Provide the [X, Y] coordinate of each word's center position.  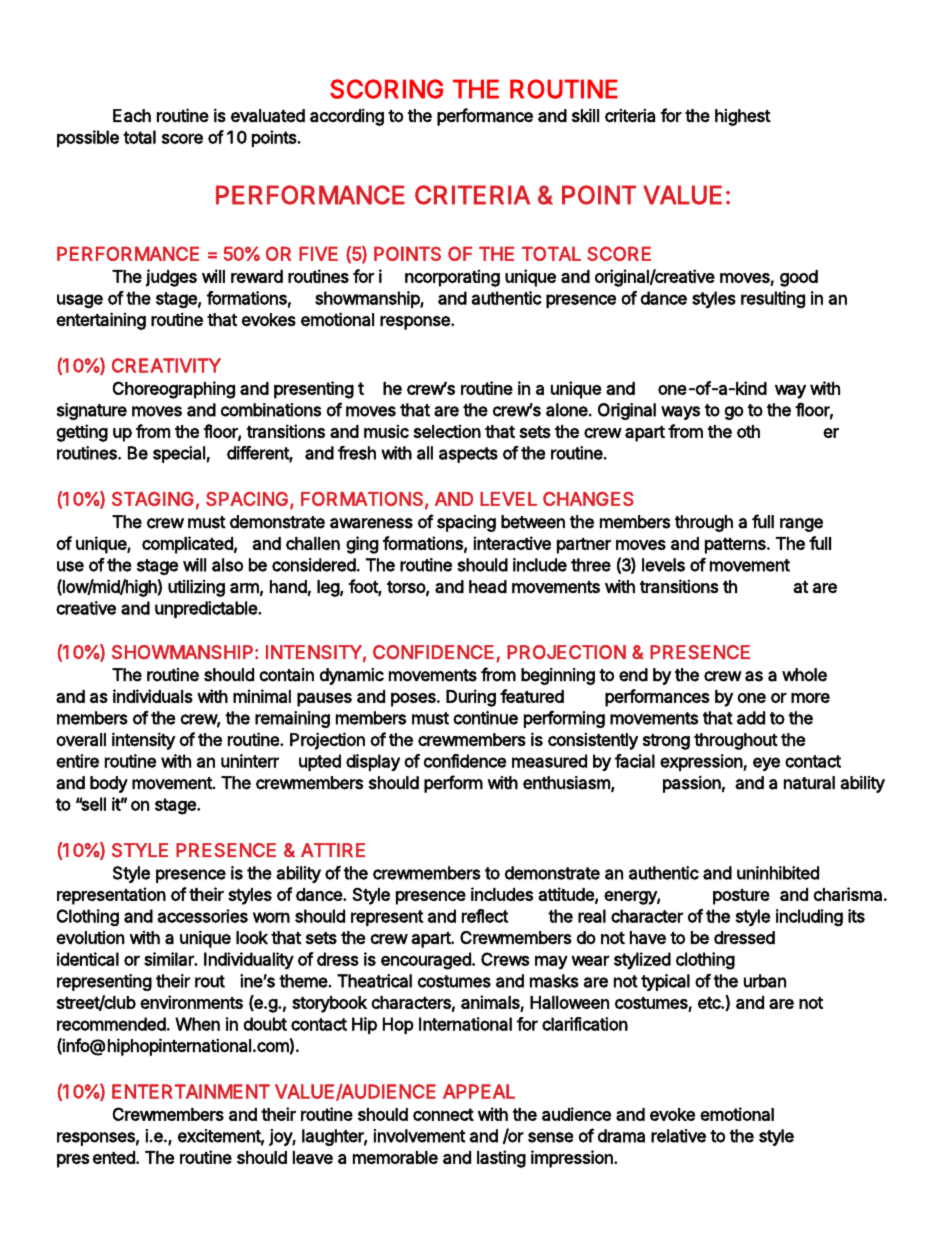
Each [132, 116]
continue [485, 718]
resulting [773, 300]
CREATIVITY [166, 365]
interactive [512, 543]
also [227, 565]
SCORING [386, 89]
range [801, 525]
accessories [202, 916]
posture [741, 897]
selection [447, 431]
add [751, 718]
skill [585, 115]
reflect [485, 916]
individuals [153, 696]
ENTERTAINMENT [191, 1091]
